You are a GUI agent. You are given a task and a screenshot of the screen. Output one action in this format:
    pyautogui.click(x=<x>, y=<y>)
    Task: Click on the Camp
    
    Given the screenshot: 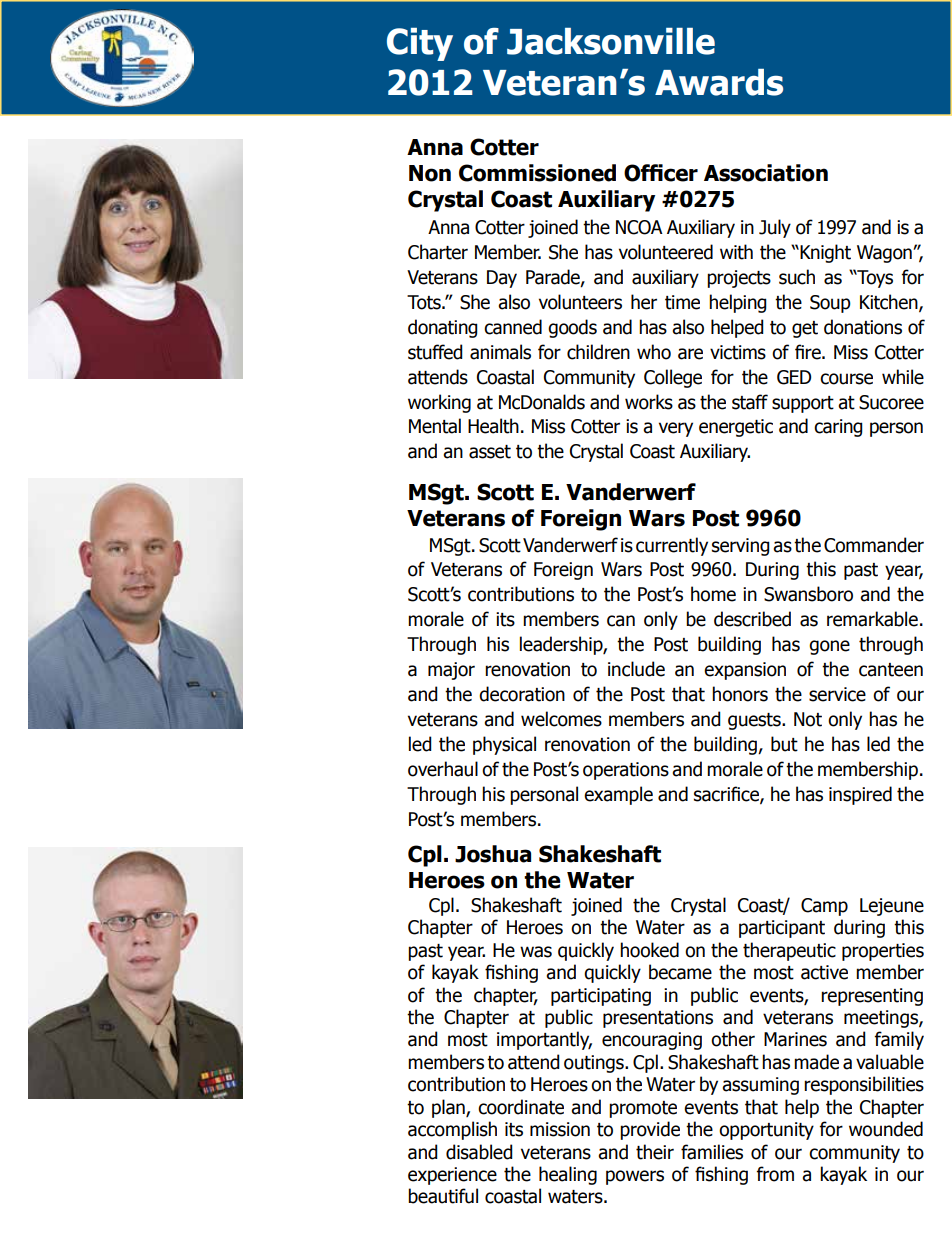 What is the action you would take?
    pyautogui.click(x=824, y=907)
